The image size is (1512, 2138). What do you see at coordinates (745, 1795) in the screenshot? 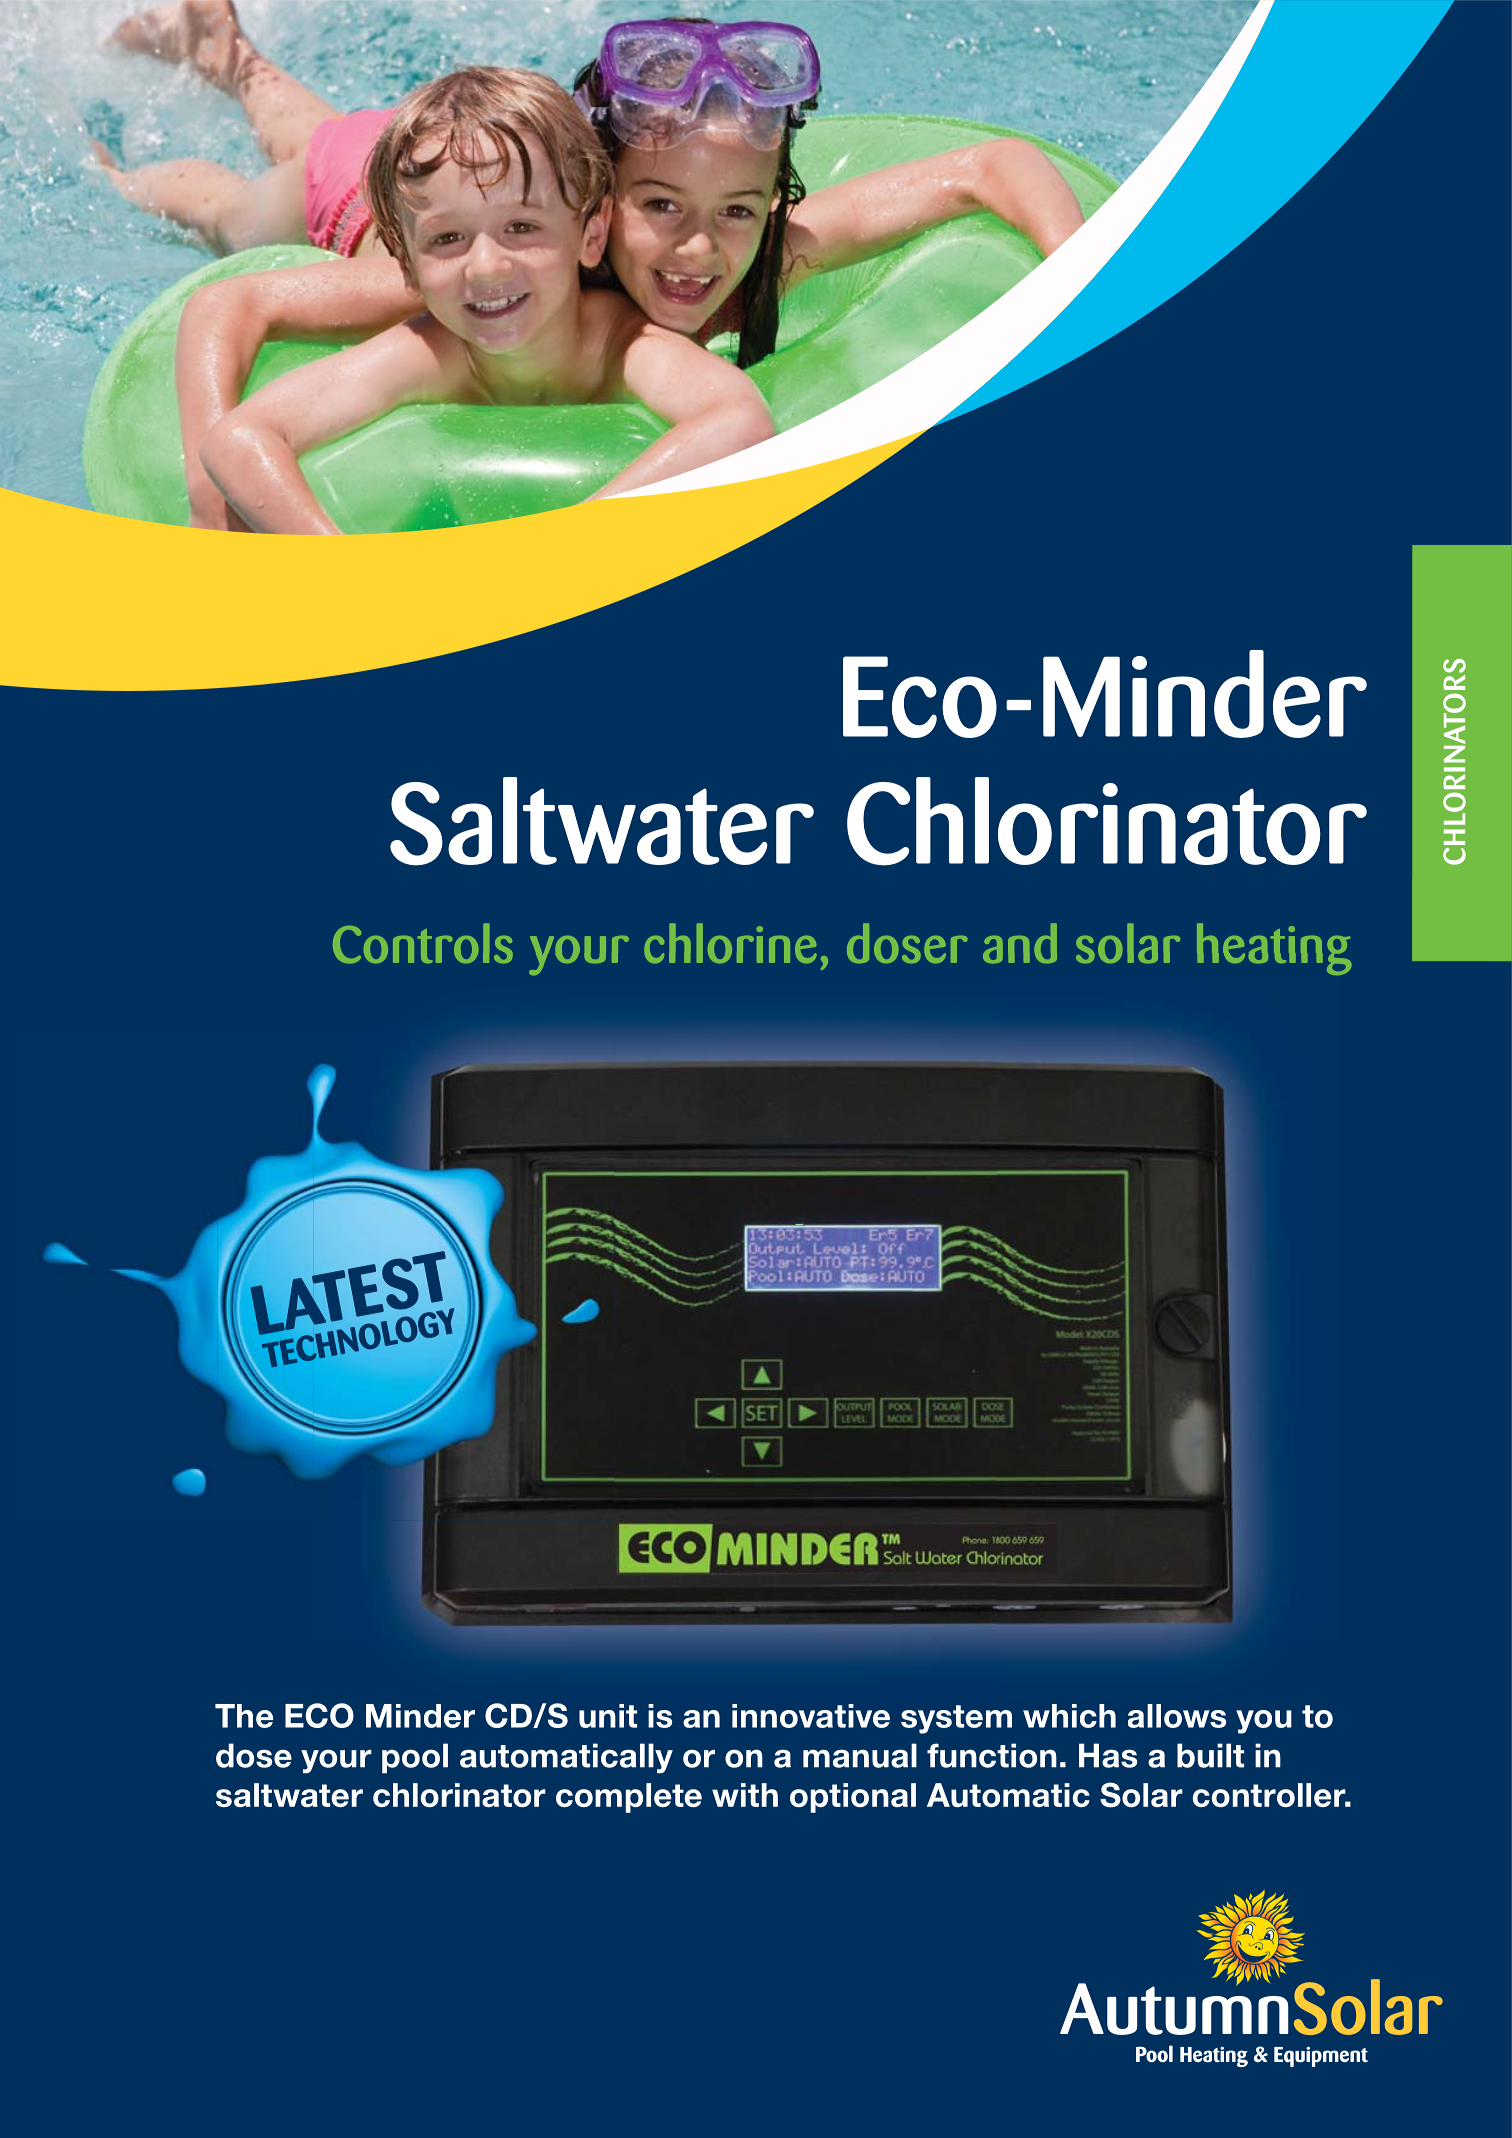
I see `with` at bounding box center [745, 1795].
